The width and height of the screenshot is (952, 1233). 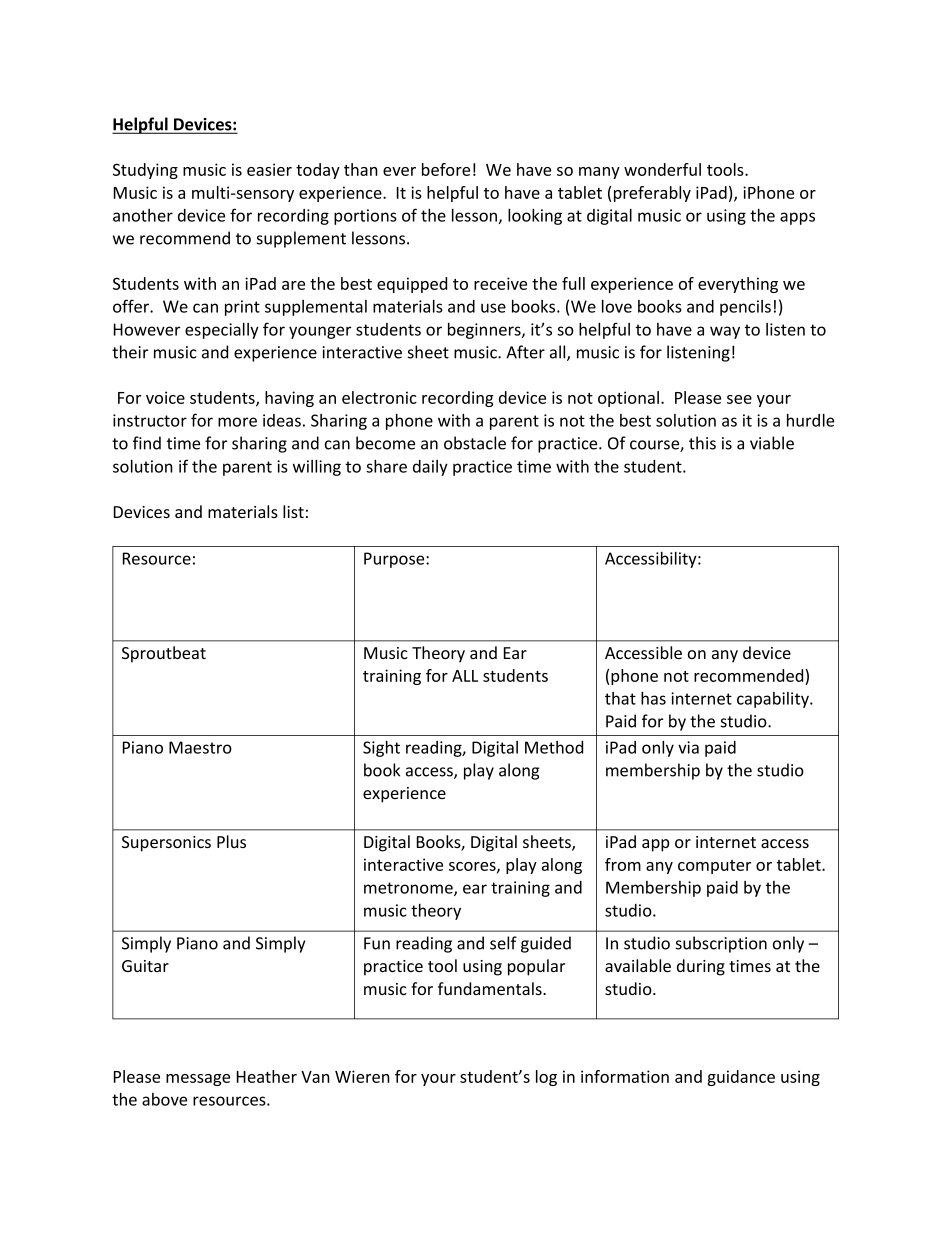 What do you see at coordinates (797, 218) in the screenshot?
I see `apps` at bounding box center [797, 218].
